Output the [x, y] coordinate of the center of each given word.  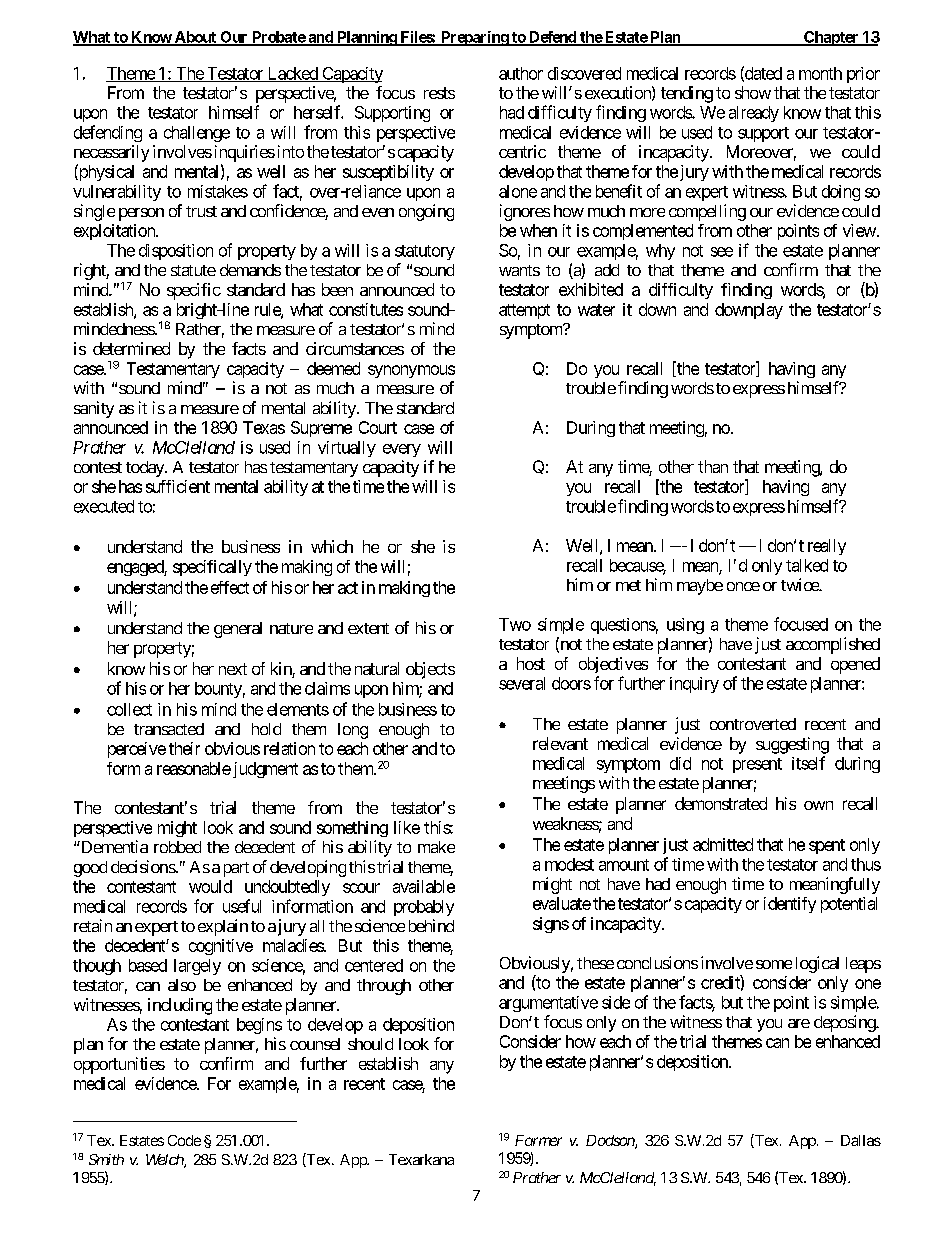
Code [184, 1140]
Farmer [538, 1140]
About [195, 38]
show [753, 92]
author [521, 73]
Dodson [611, 1142]
